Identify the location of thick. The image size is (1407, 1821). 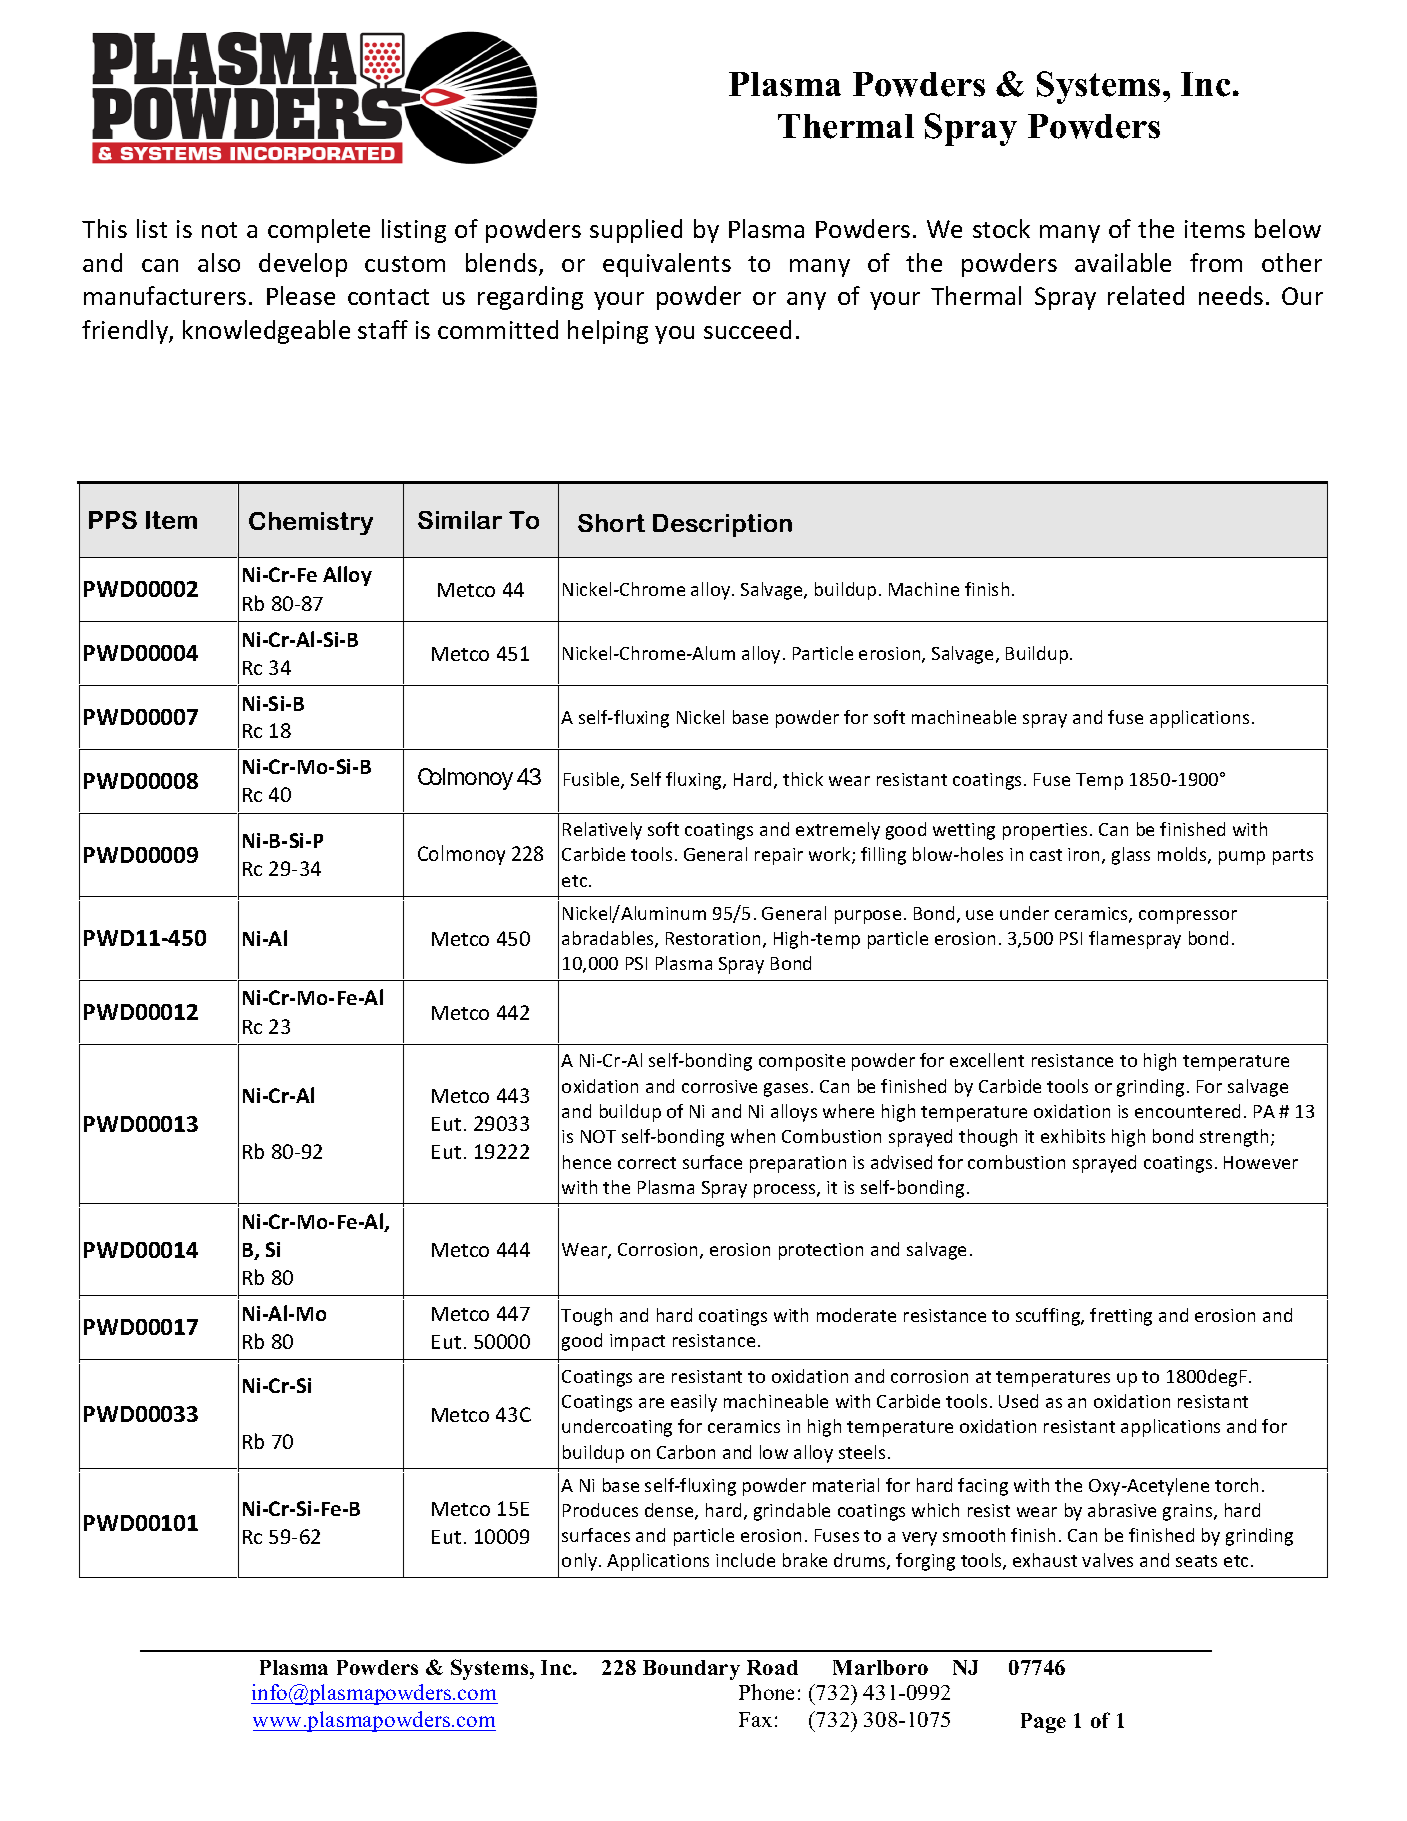
(803, 779).
